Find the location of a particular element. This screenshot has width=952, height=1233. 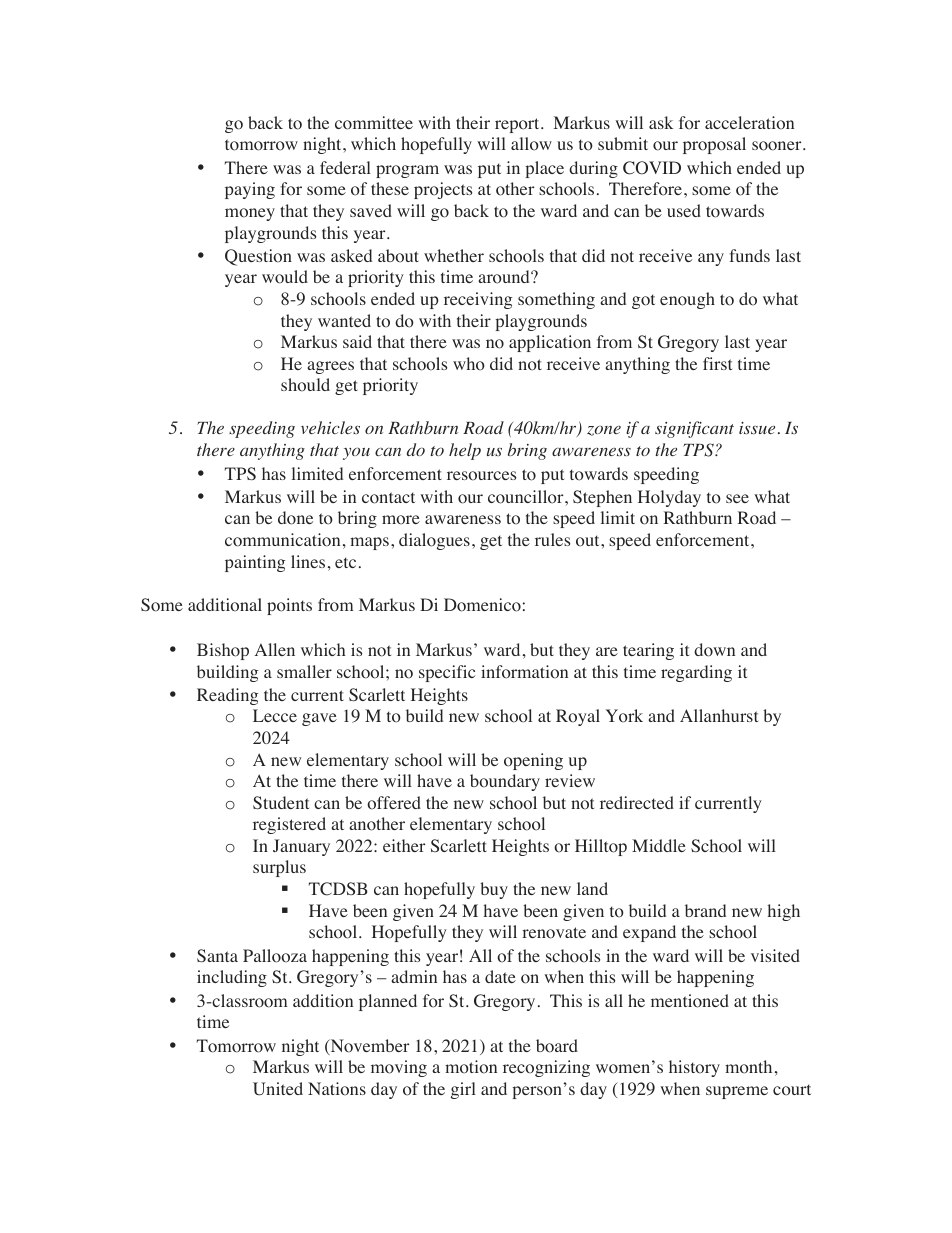

information is located at coordinates (524, 672).
